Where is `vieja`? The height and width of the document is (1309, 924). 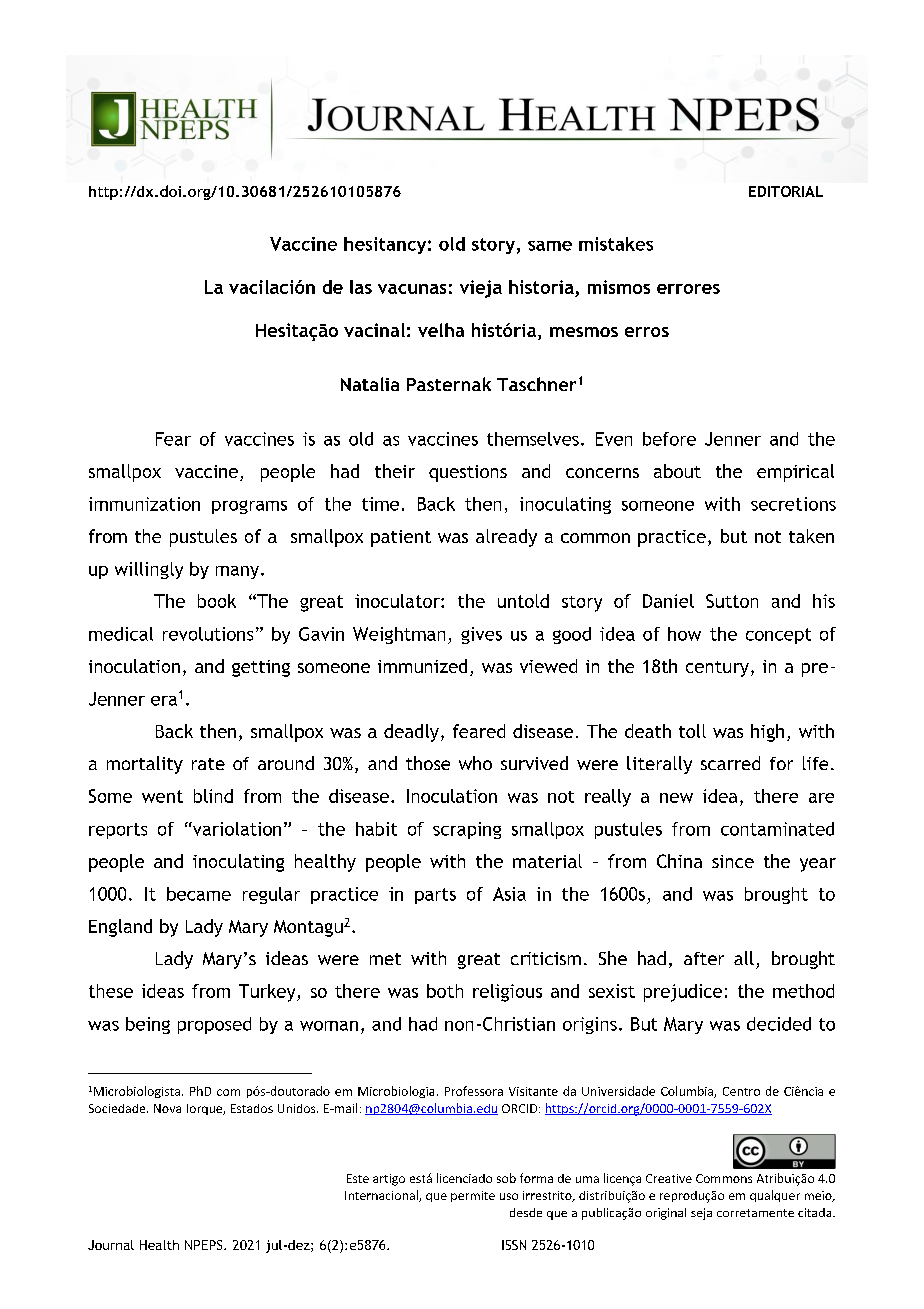
vieja is located at coordinates (481, 289).
